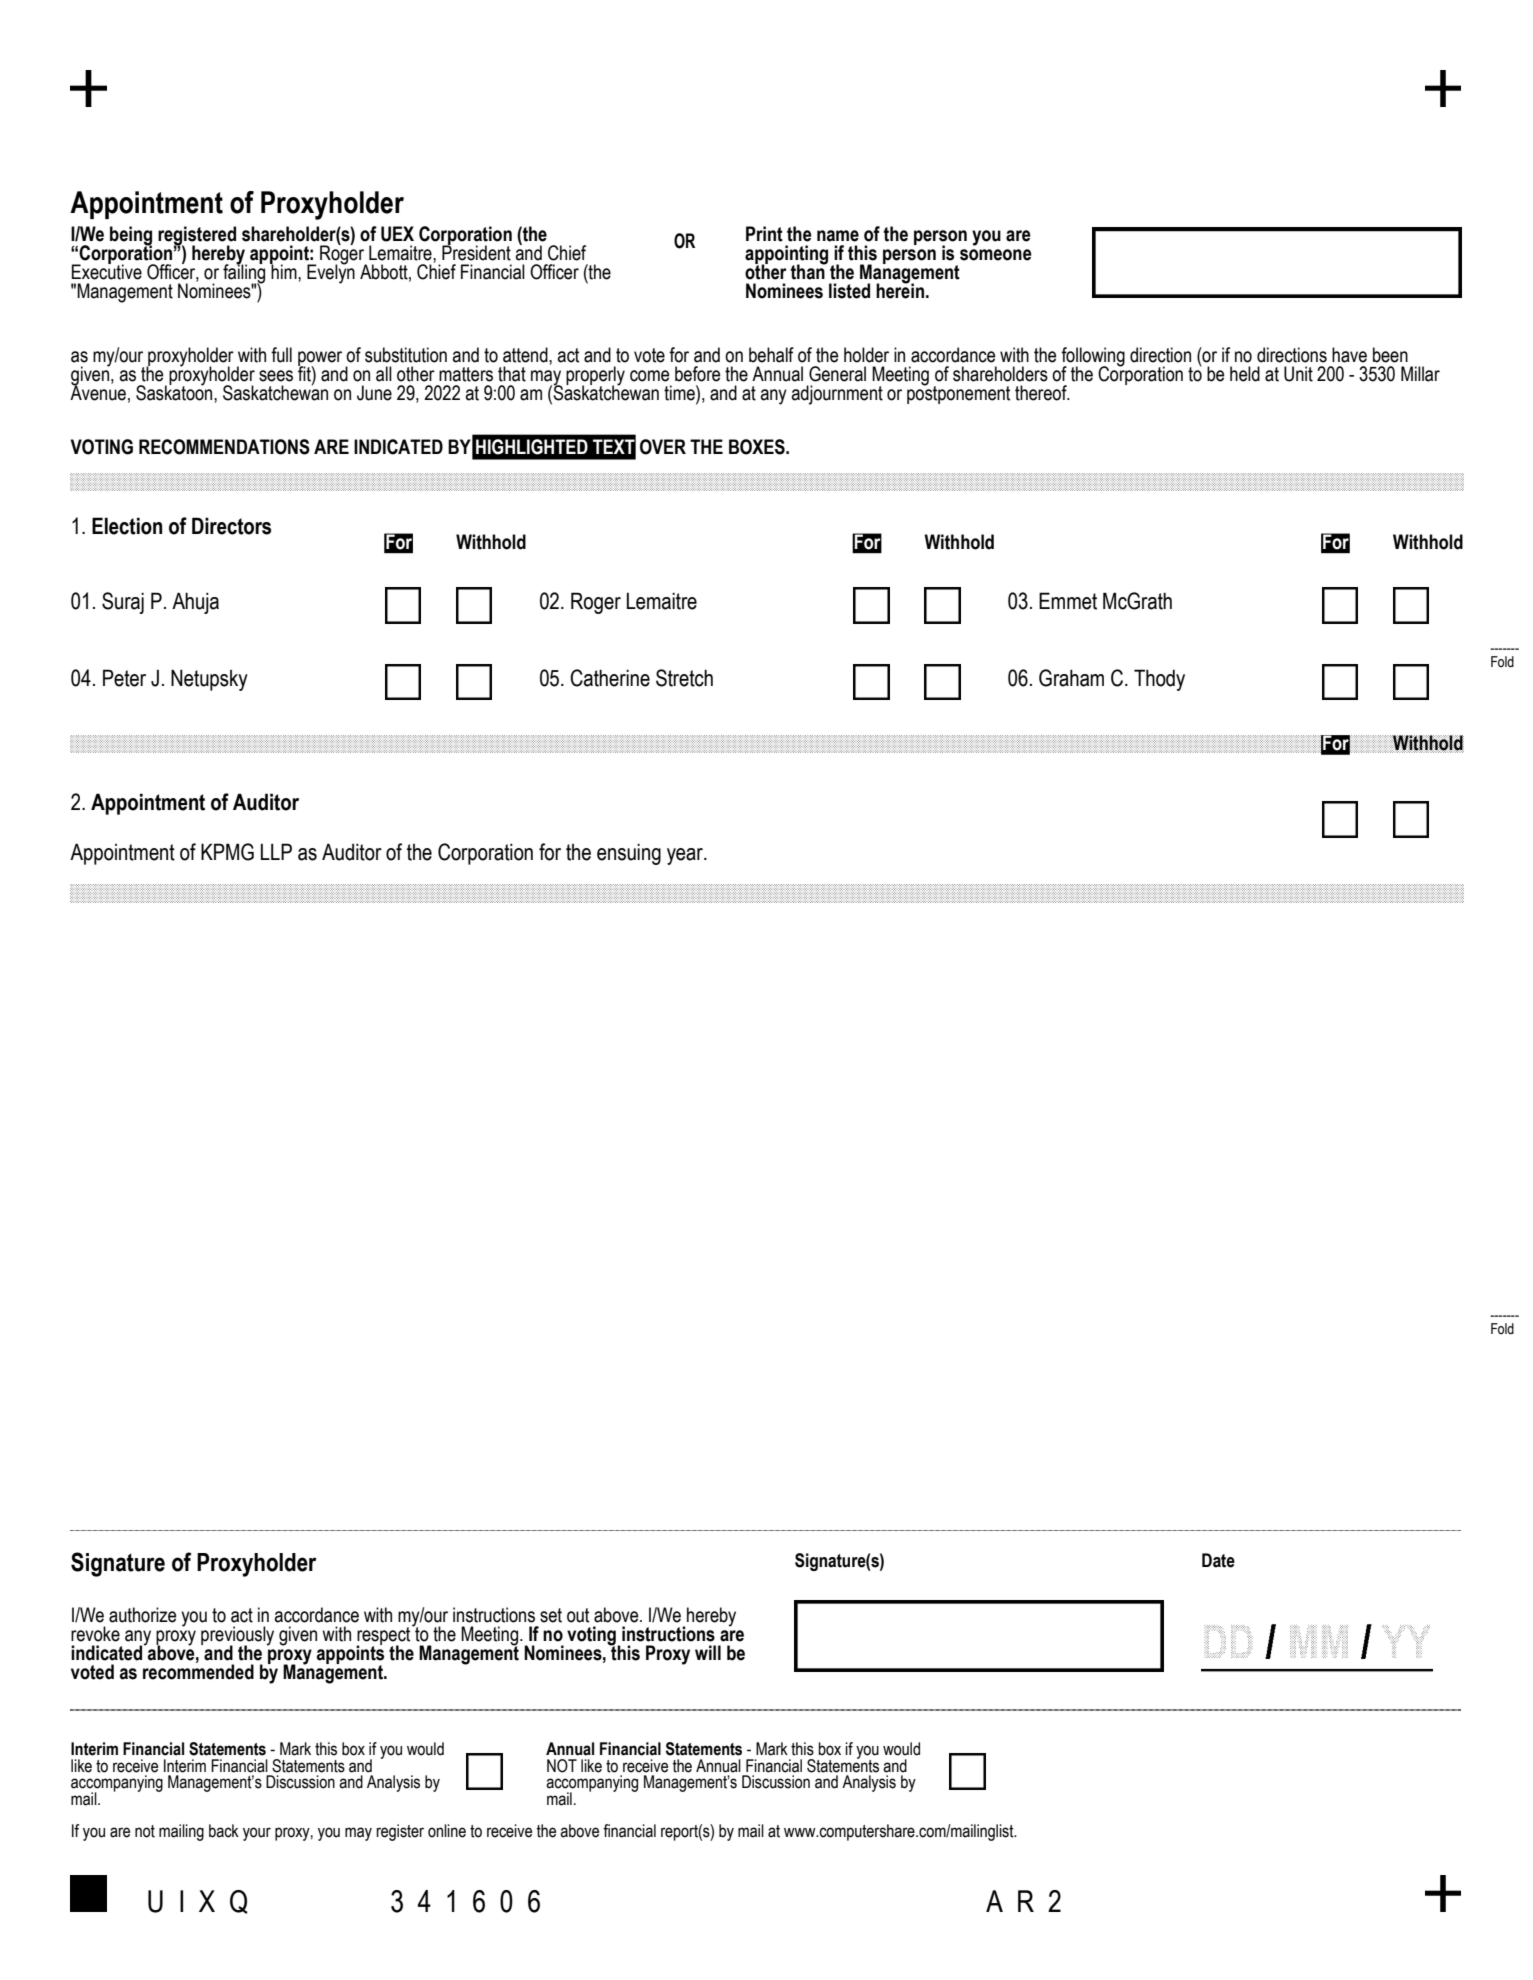 This document has width=1533, height=1980. What do you see at coordinates (1071, 678) in the document?
I see `Graham` at bounding box center [1071, 678].
